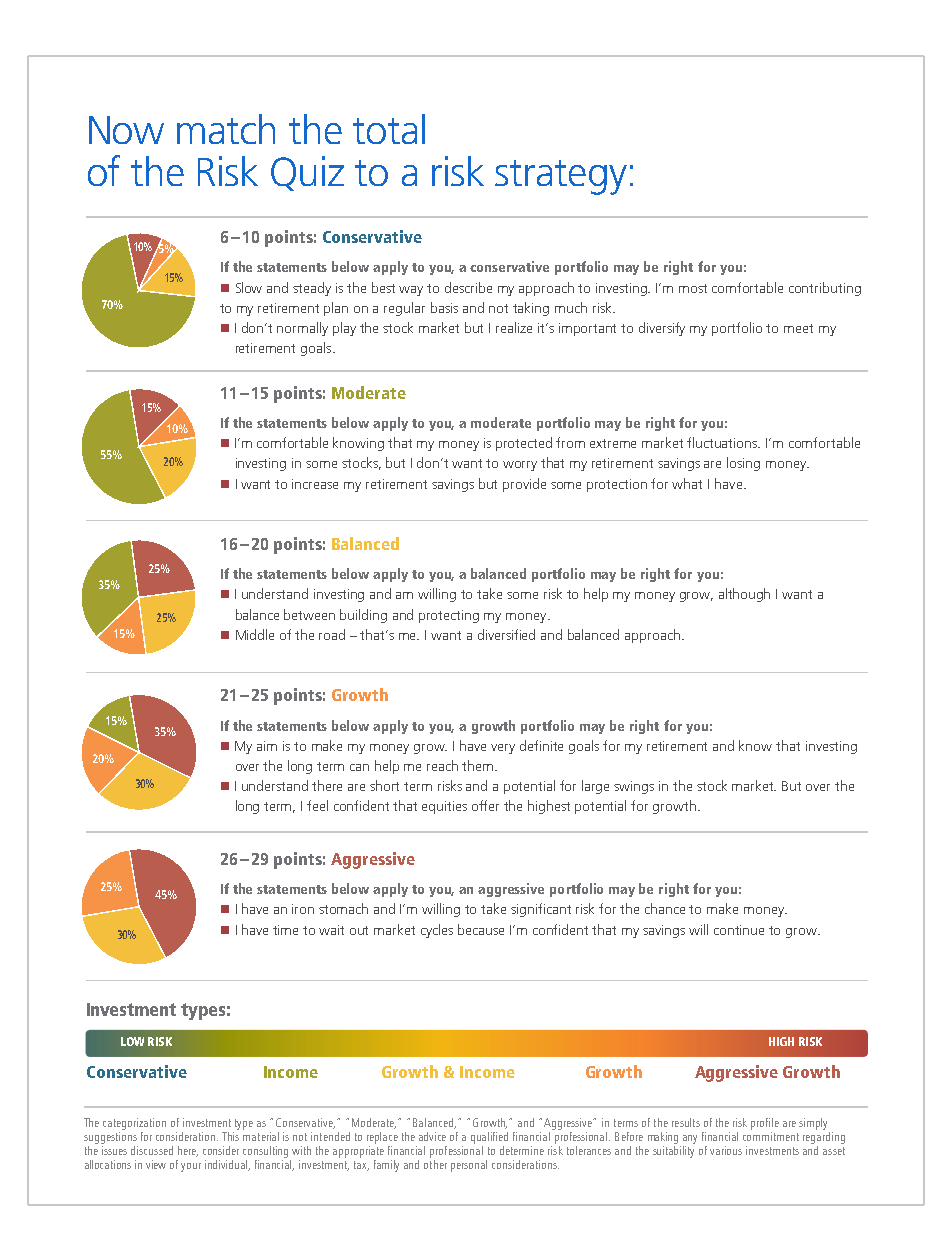 Image resolution: width=952 pixels, height=1233 pixels. I want to click on between, so click(309, 614).
